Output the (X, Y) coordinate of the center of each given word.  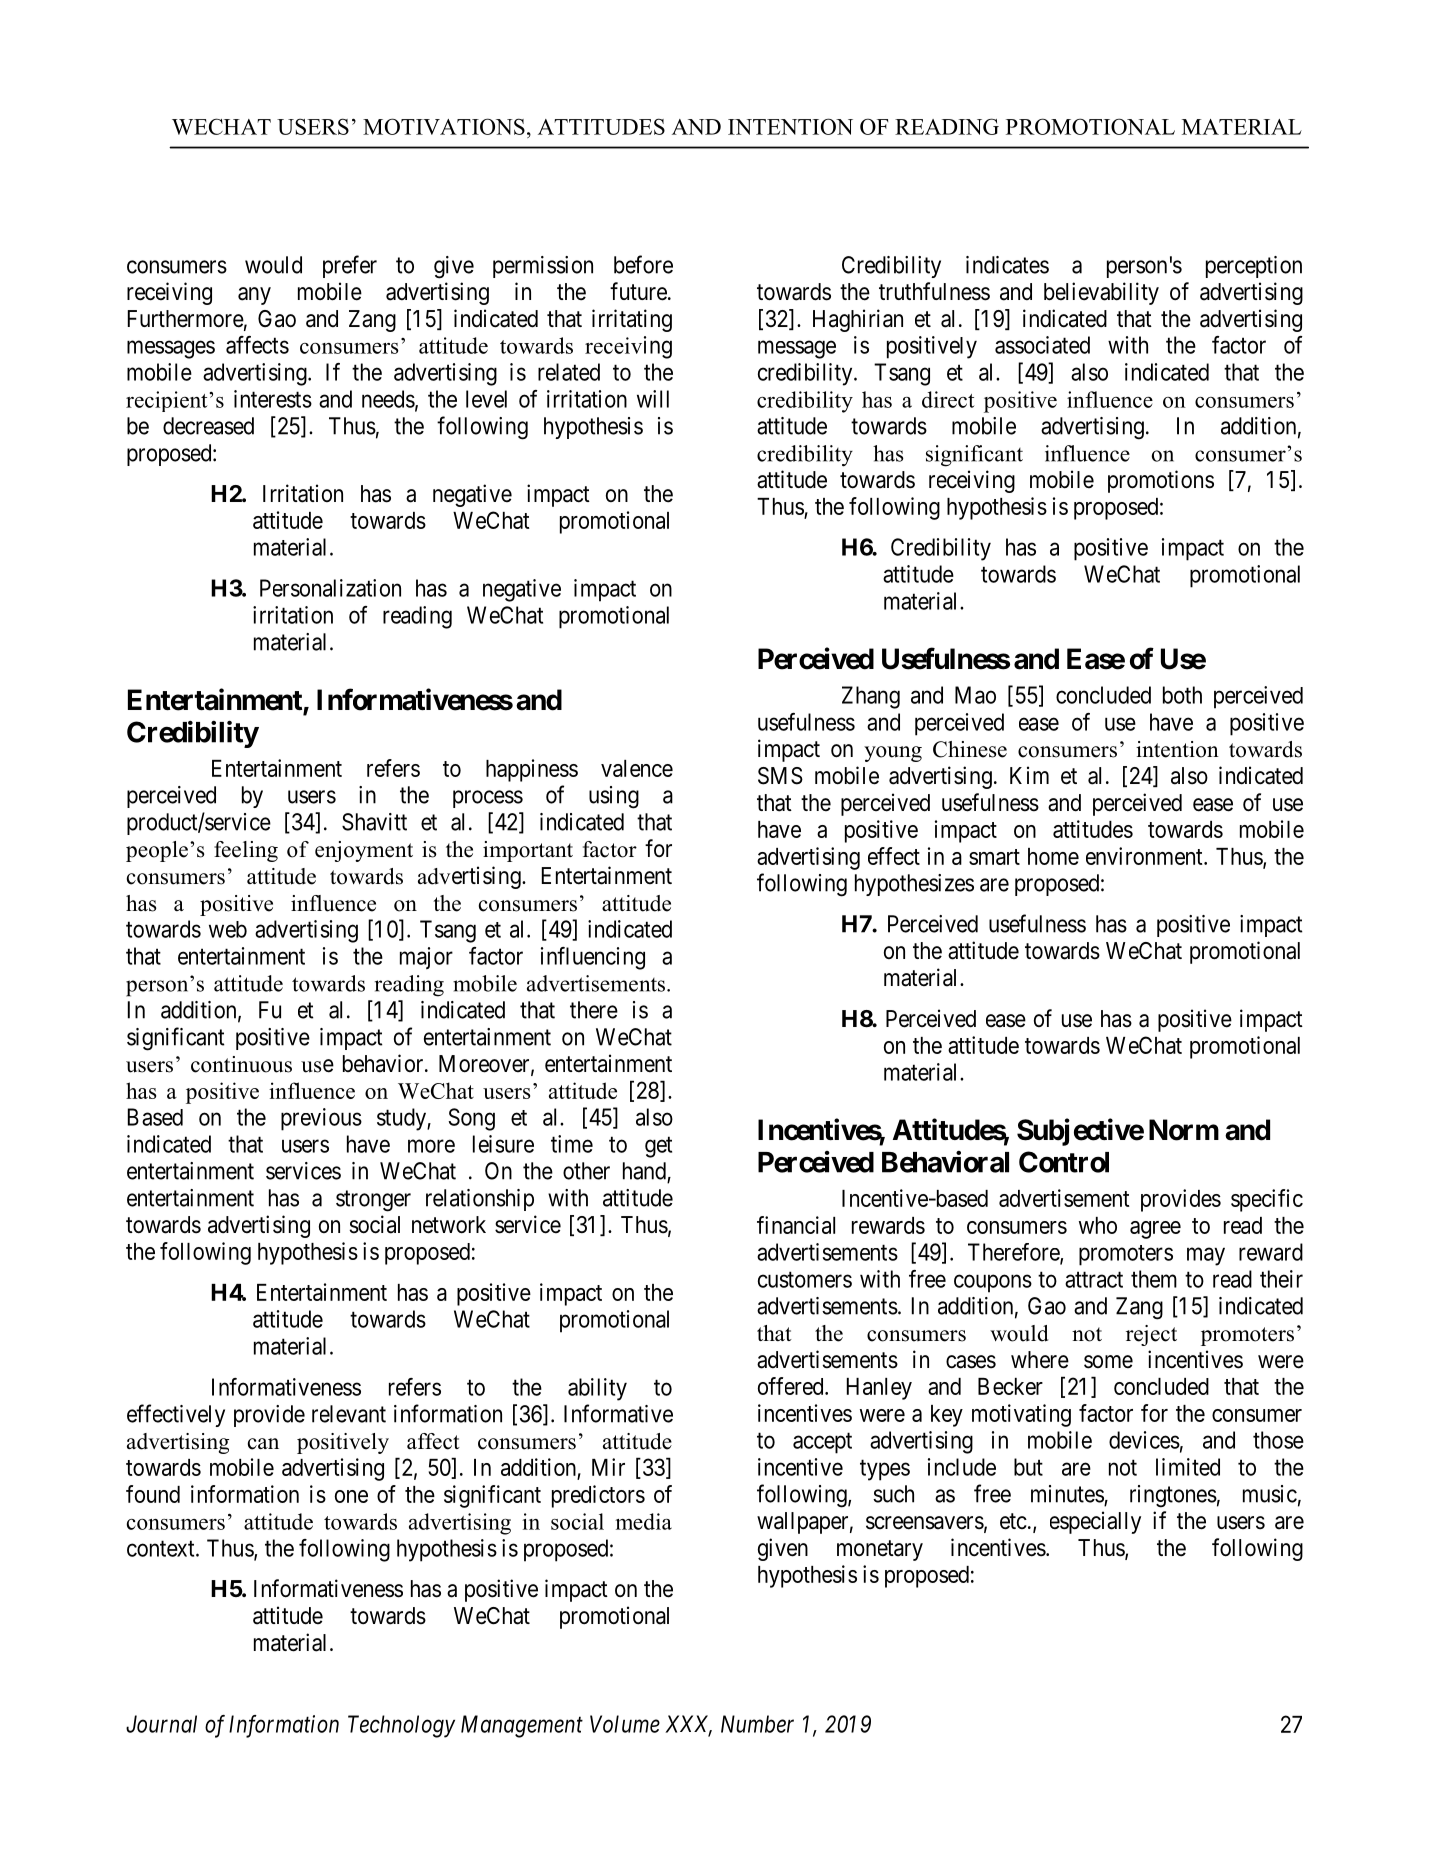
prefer (350, 266)
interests (273, 399)
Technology (401, 1726)
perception (1254, 267)
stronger (373, 1201)
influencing (593, 958)
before (643, 264)
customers (805, 1280)
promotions (1161, 481)
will (653, 399)
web (228, 929)
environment (1145, 856)
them (1154, 1279)
